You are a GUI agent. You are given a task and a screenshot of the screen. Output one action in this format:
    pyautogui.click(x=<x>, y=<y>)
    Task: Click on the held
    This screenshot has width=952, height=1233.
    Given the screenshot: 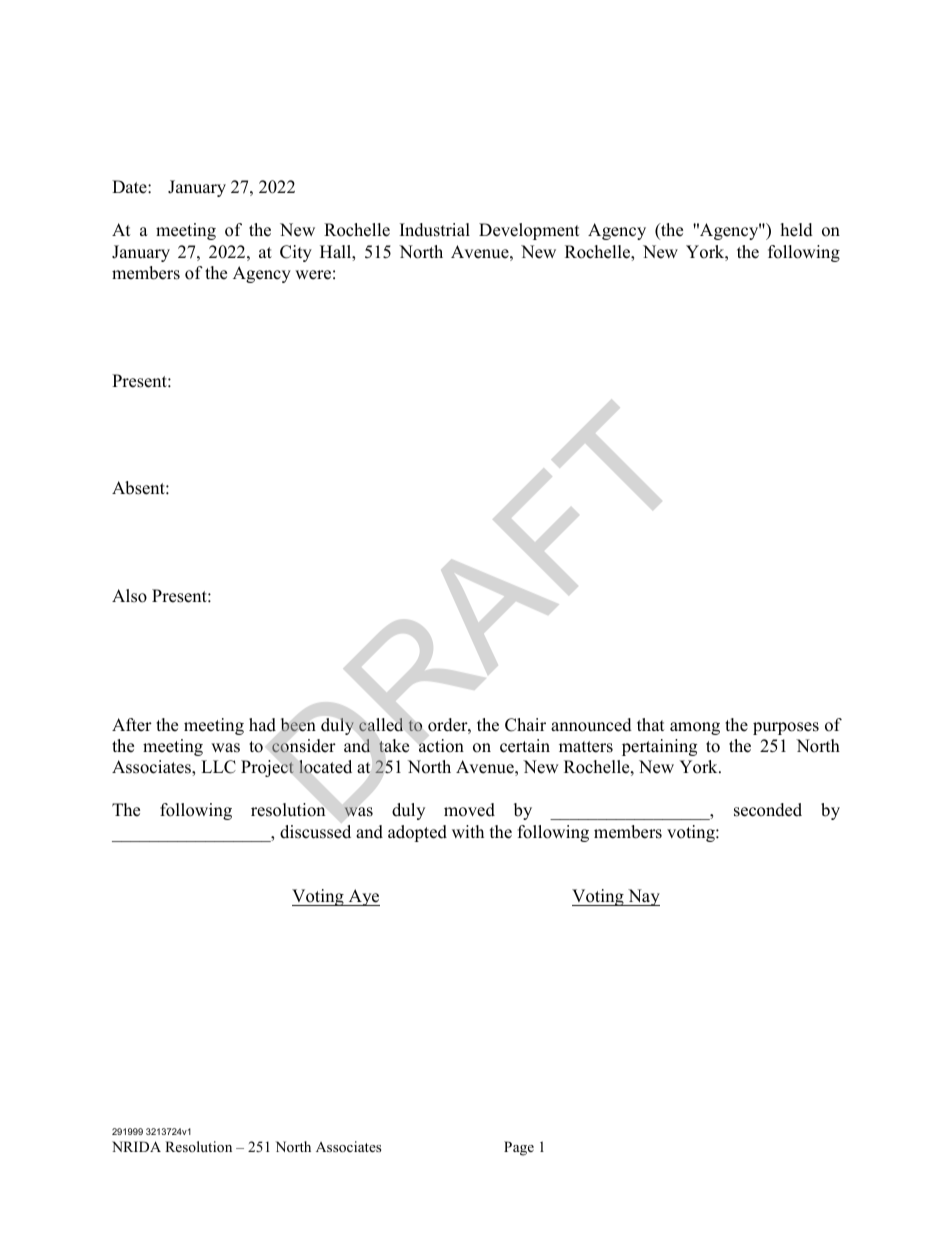 What is the action you would take?
    pyautogui.click(x=797, y=230)
